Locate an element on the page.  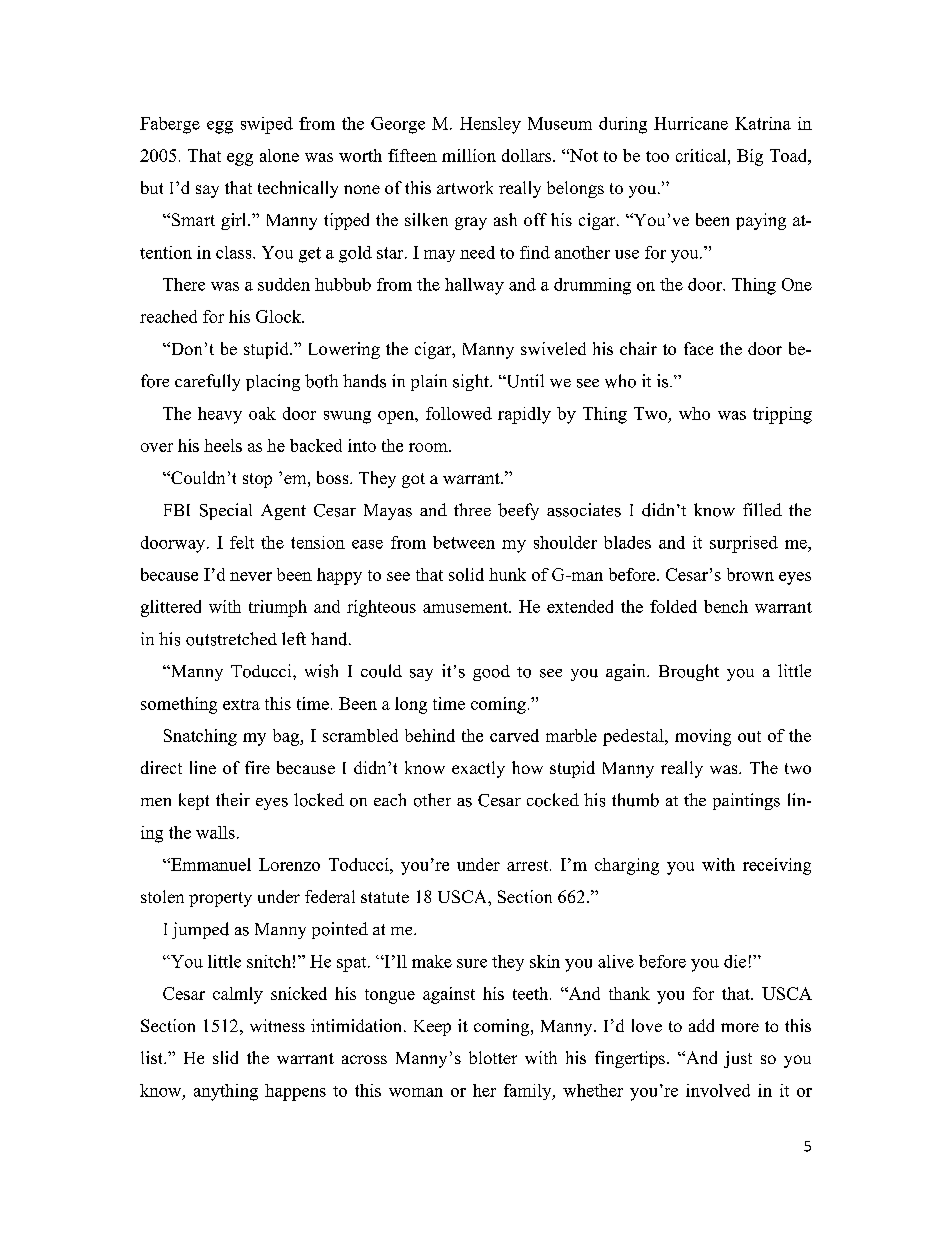
Brought is located at coordinates (689, 672).
